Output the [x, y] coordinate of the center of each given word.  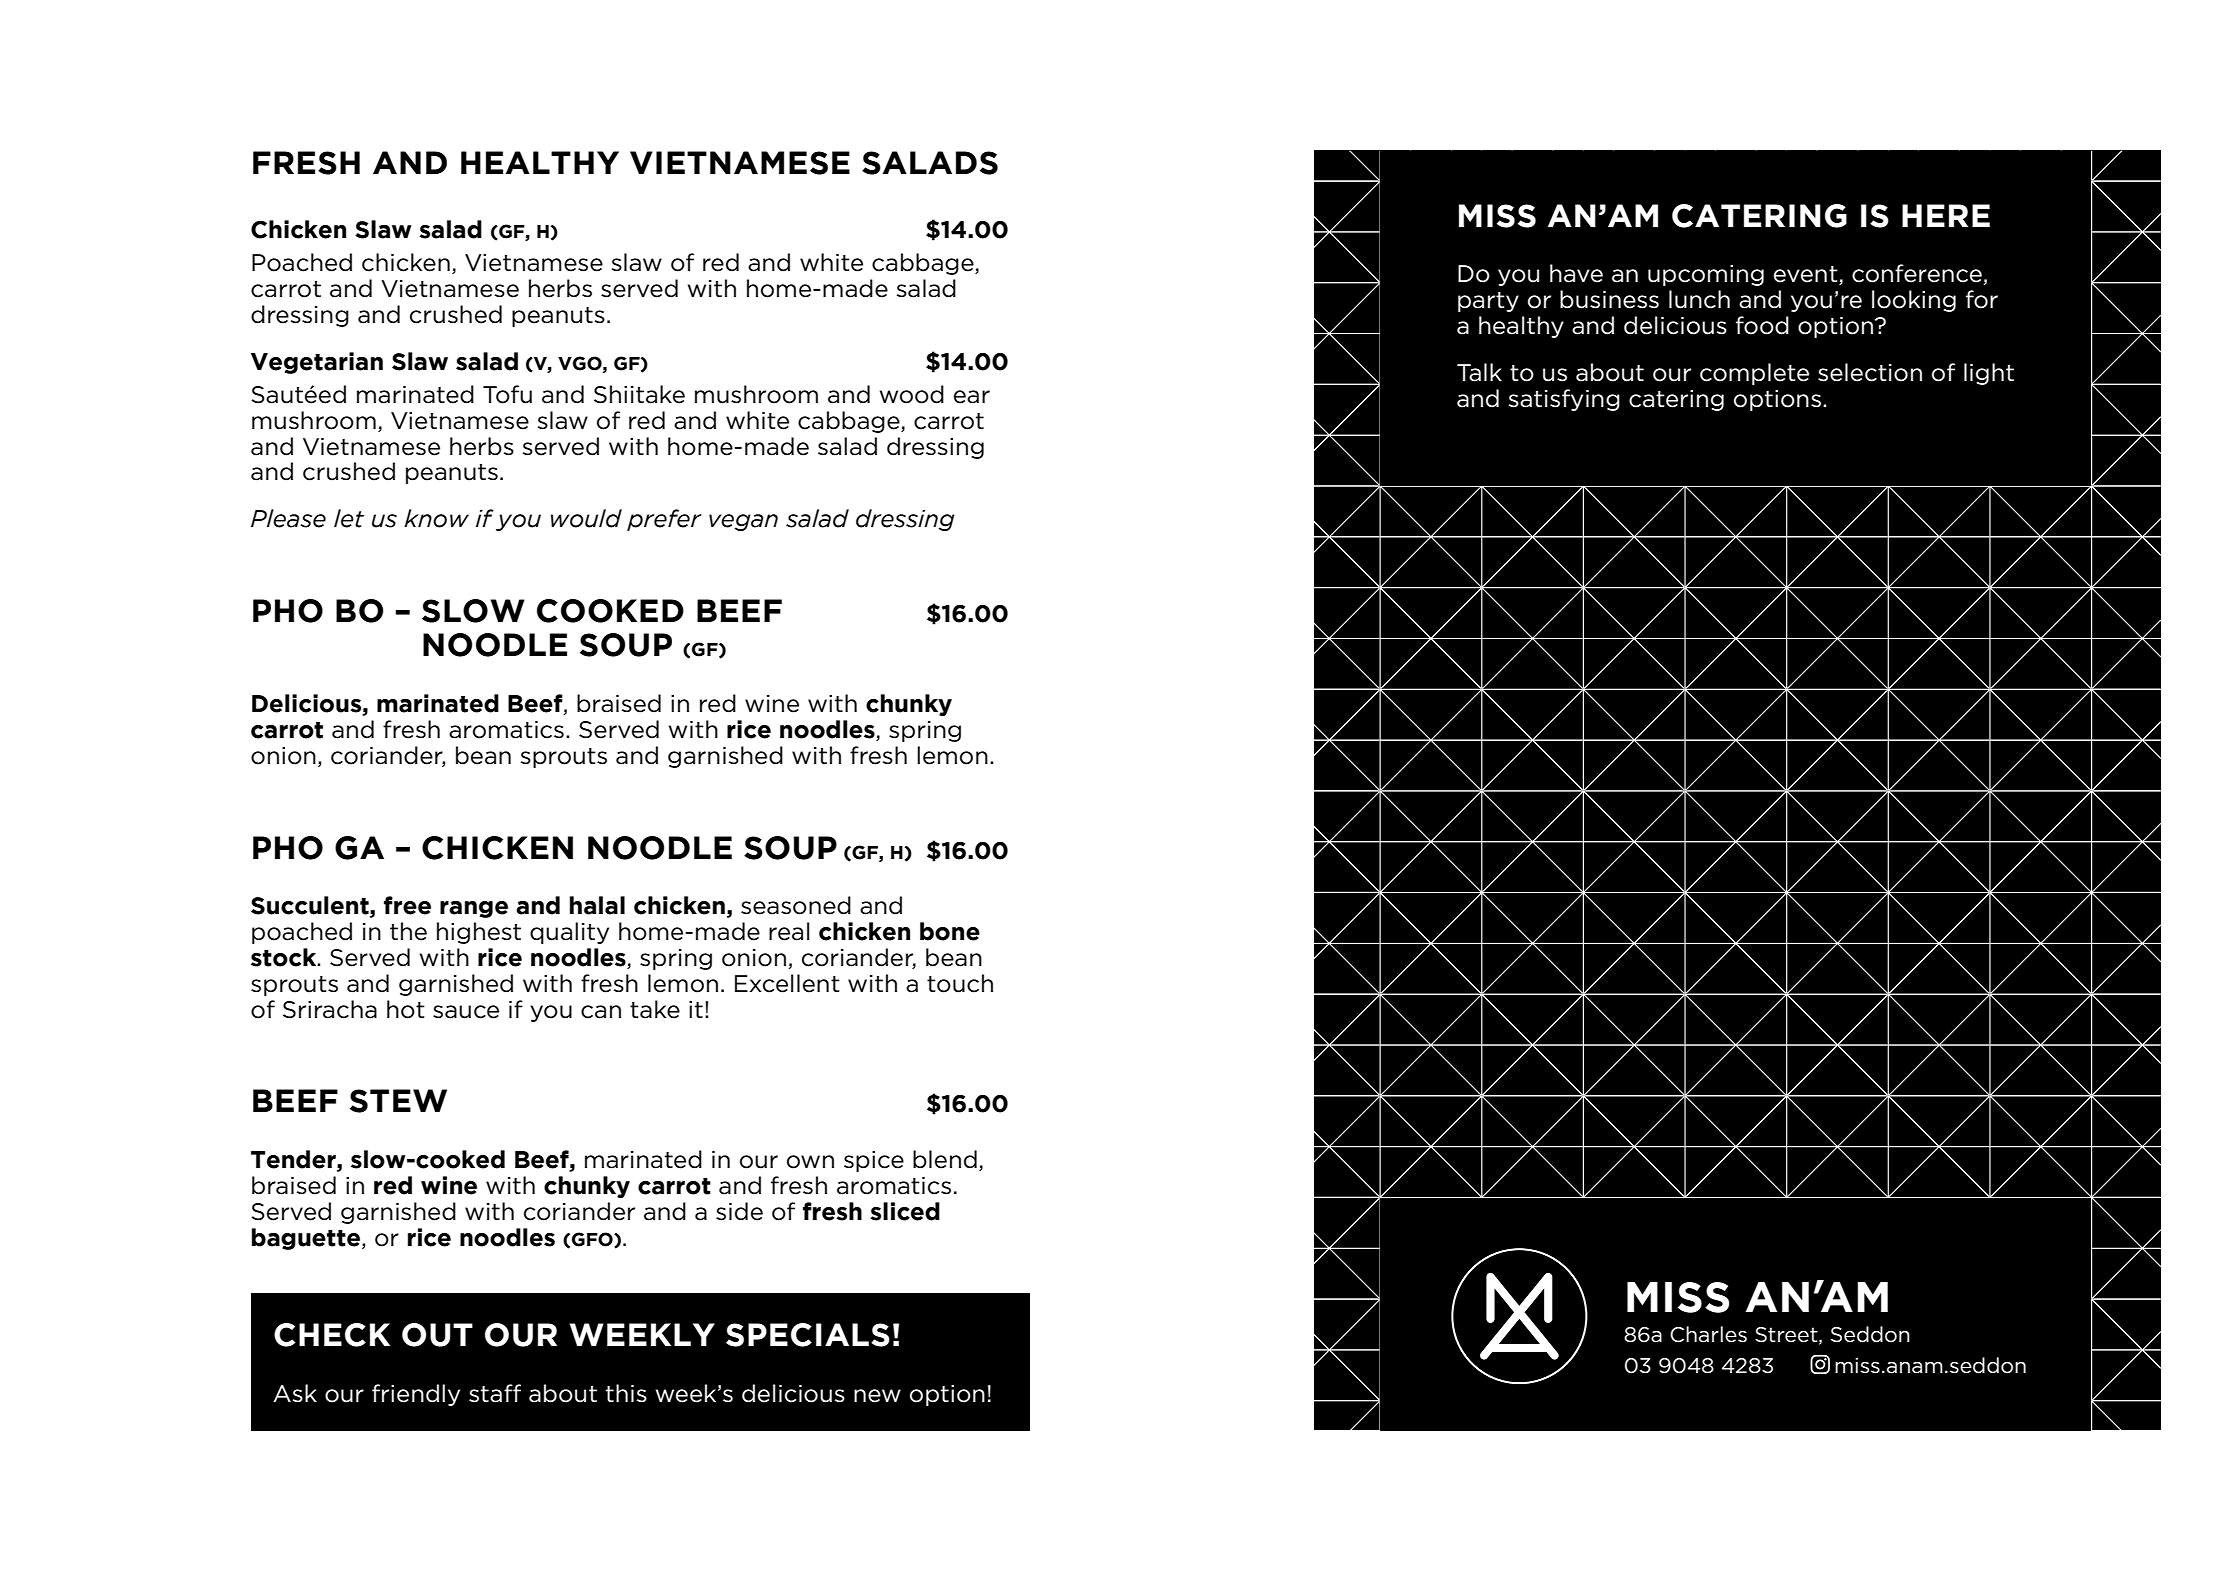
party [1488, 302]
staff [495, 1393]
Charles [1708, 1334]
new [877, 1396]
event [1807, 275]
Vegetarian [317, 363]
